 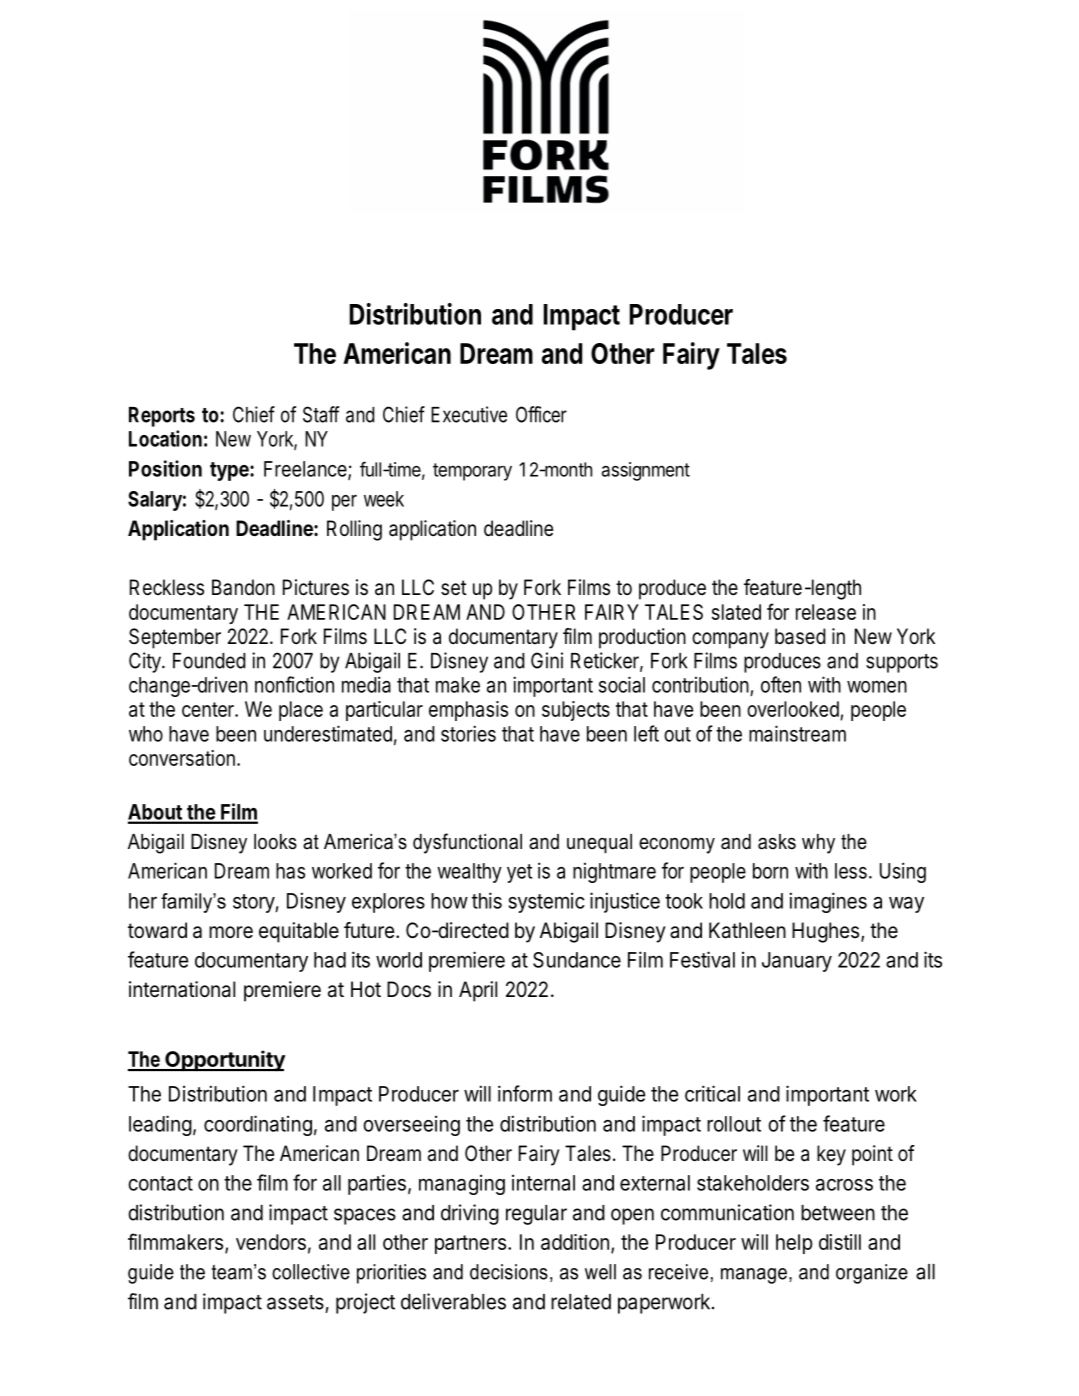 What do you see at coordinates (209, 661) in the image?
I see `Founded` at bounding box center [209, 661].
